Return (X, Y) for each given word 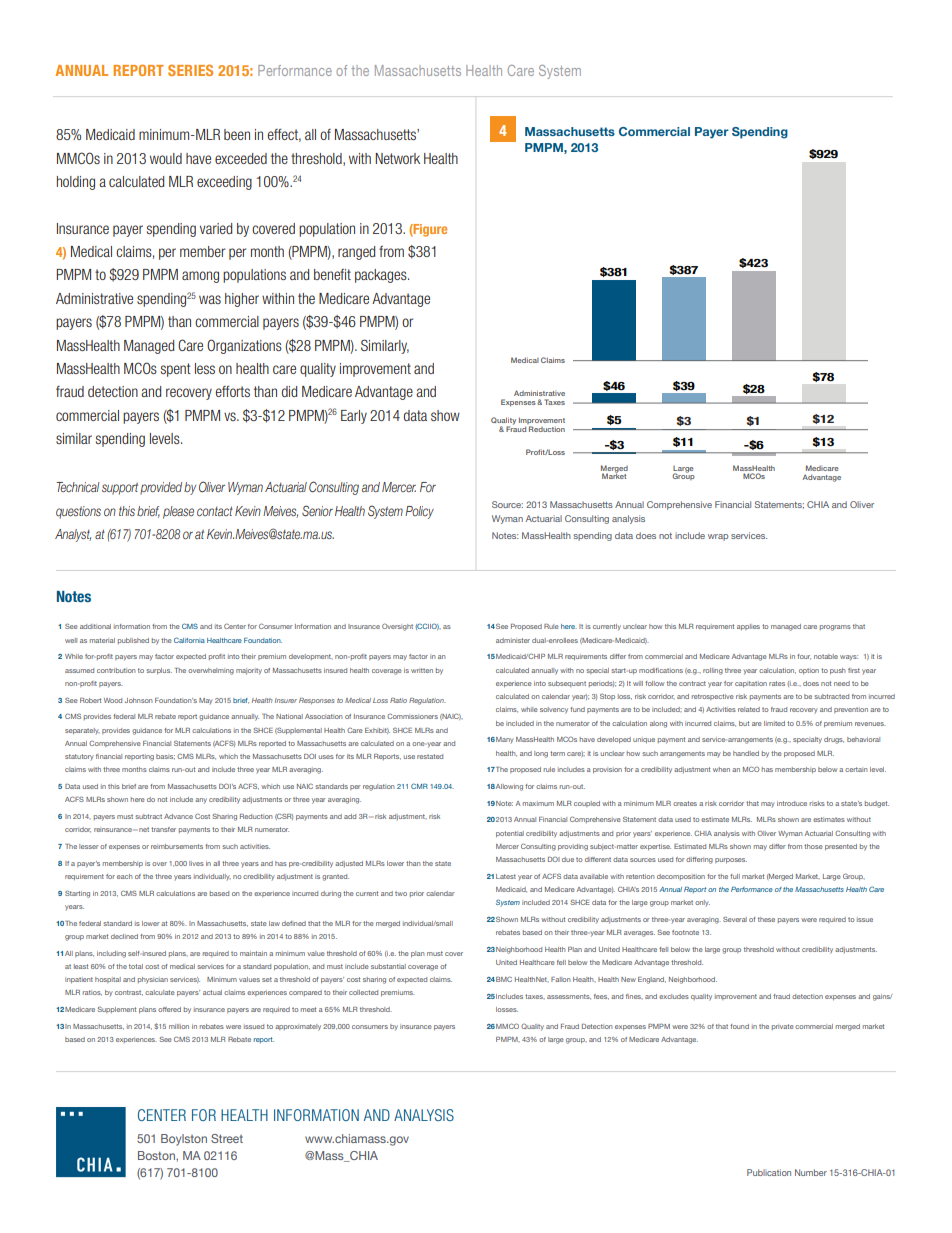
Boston (157, 1155)
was (210, 299)
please (178, 512)
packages (382, 276)
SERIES (190, 70)
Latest (506, 876)
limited (774, 723)
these (766, 919)
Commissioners (412, 716)
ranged (356, 253)
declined (124, 936)
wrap (718, 537)
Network (397, 158)
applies (748, 627)
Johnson (139, 700)
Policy (419, 512)
